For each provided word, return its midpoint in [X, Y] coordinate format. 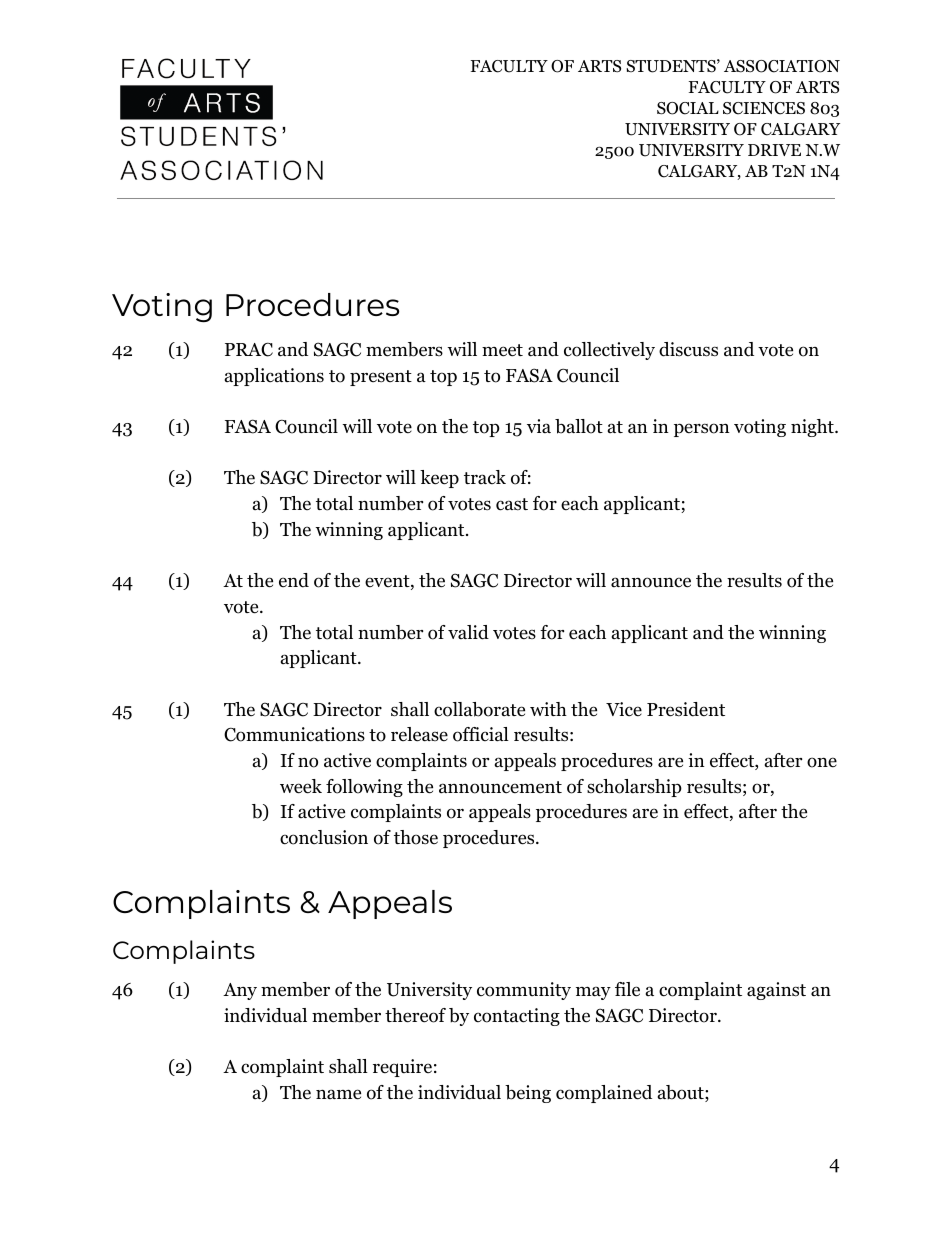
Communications [294, 734]
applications [274, 377]
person [702, 430]
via [539, 426]
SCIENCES [764, 108]
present [381, 378]
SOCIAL [688, 108]
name [338, 1094]
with [548, 709]
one [822, 762]
